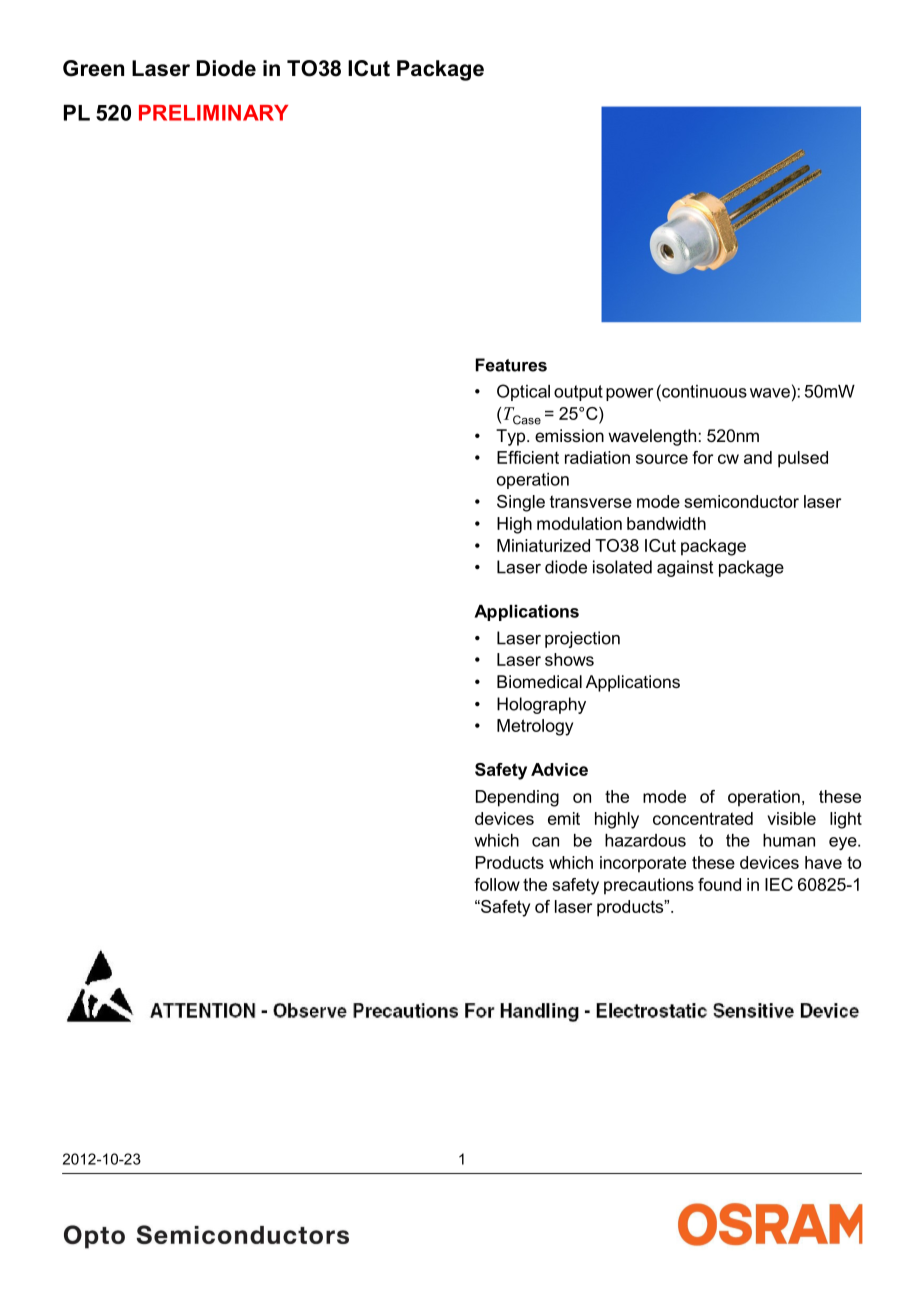 The image size is (924, 1311). What do you see at coordinates (545, 842) in the image?
I see `can` at bounding box center [545, 842].
